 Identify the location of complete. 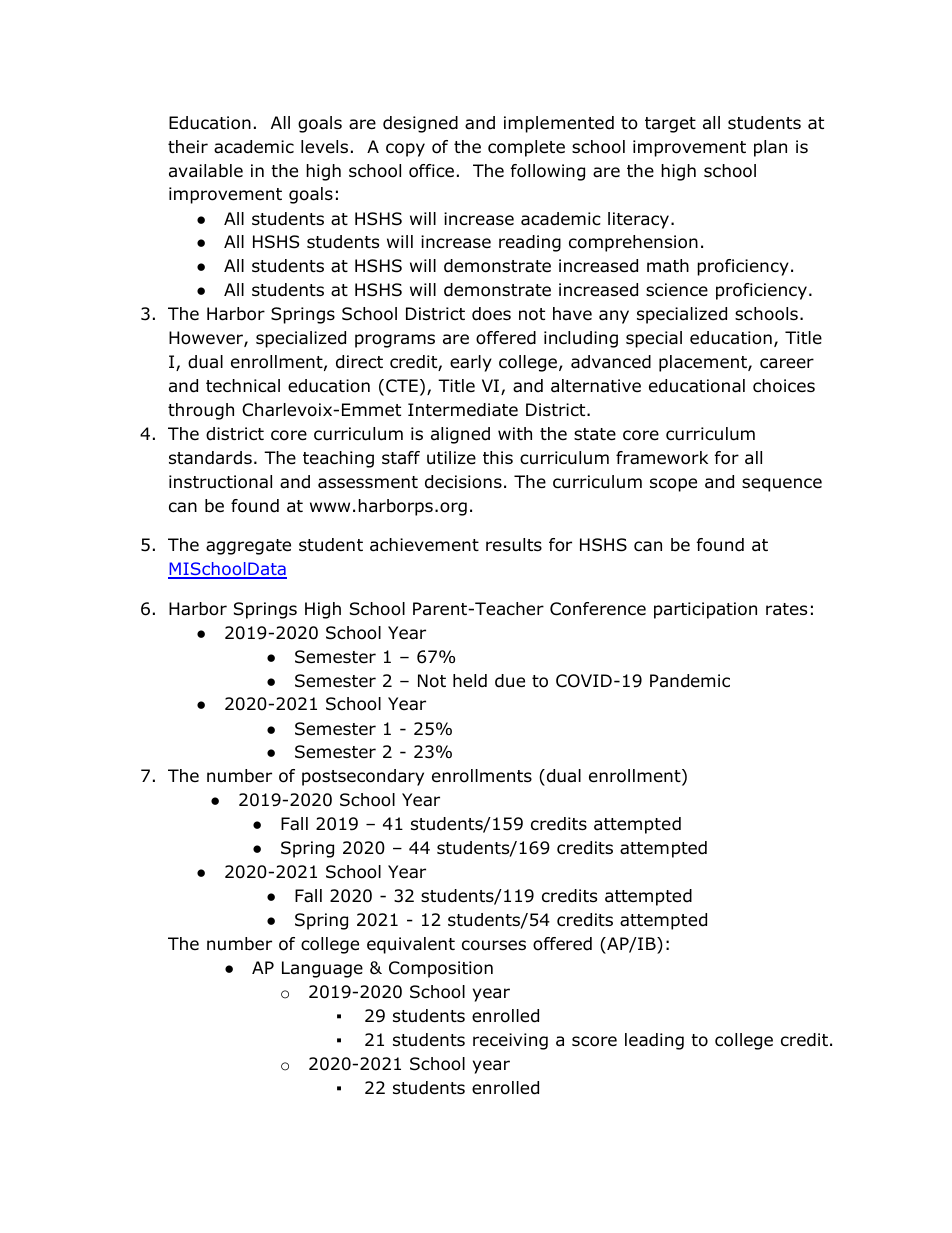
(526, 148).
